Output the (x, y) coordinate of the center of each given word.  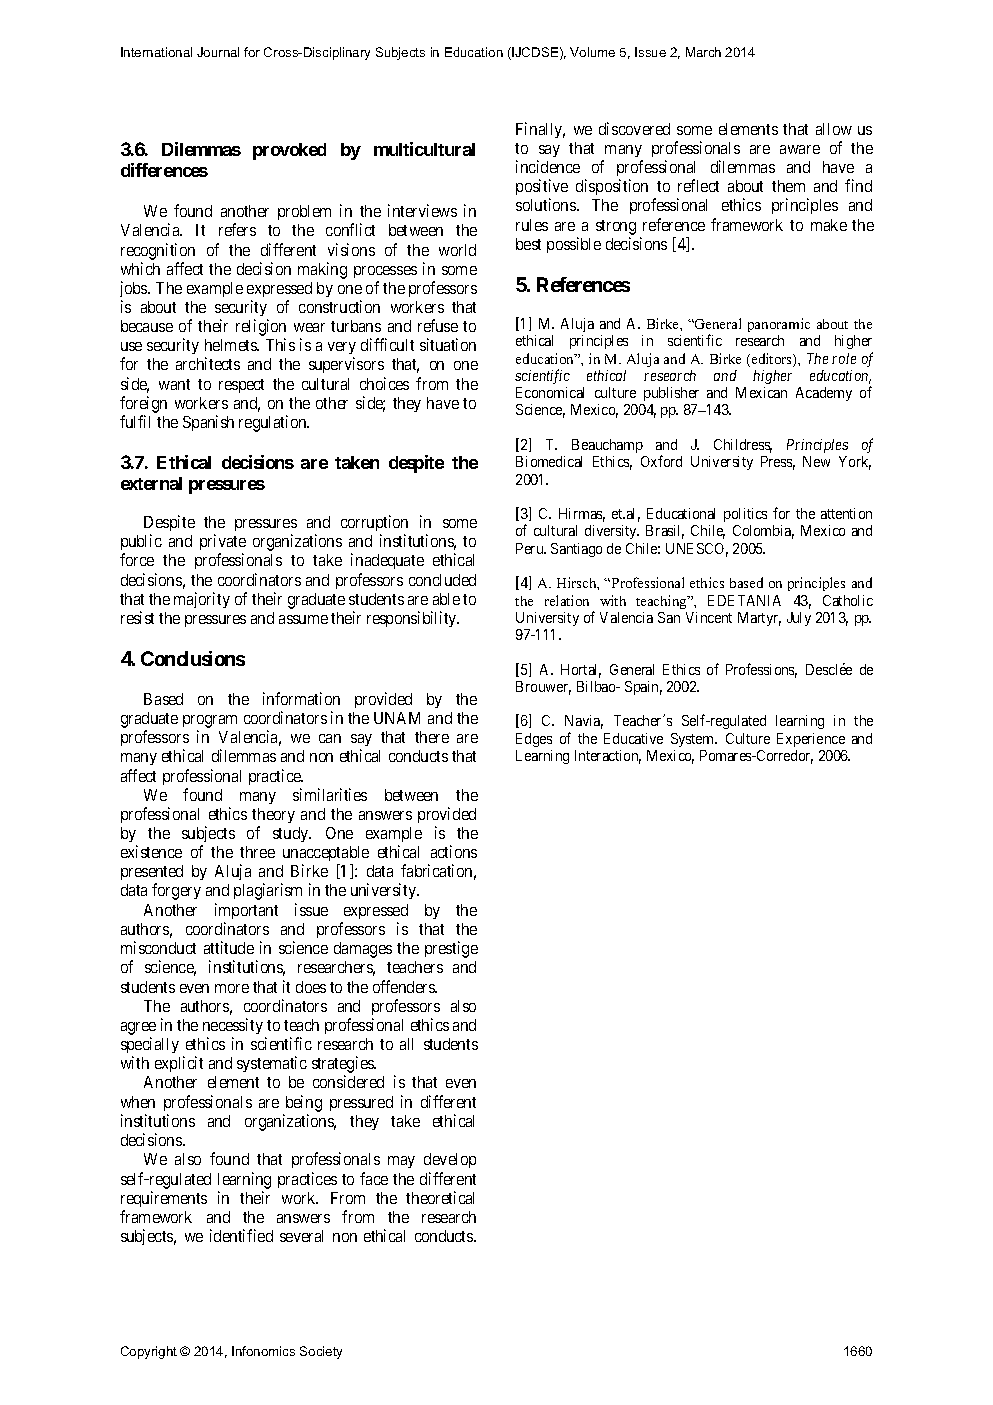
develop (450, 1160)
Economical (550, 392)
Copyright (149, 1352)
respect (241, 386)
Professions (761, 670)
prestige (451, 949)
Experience (811, 740)
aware (800, 149)
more (232, 988)
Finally (540, 130)
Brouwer (543, 688)
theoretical (440, 1197)
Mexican (761, 392)
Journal (218, 52)
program (210, 721)
